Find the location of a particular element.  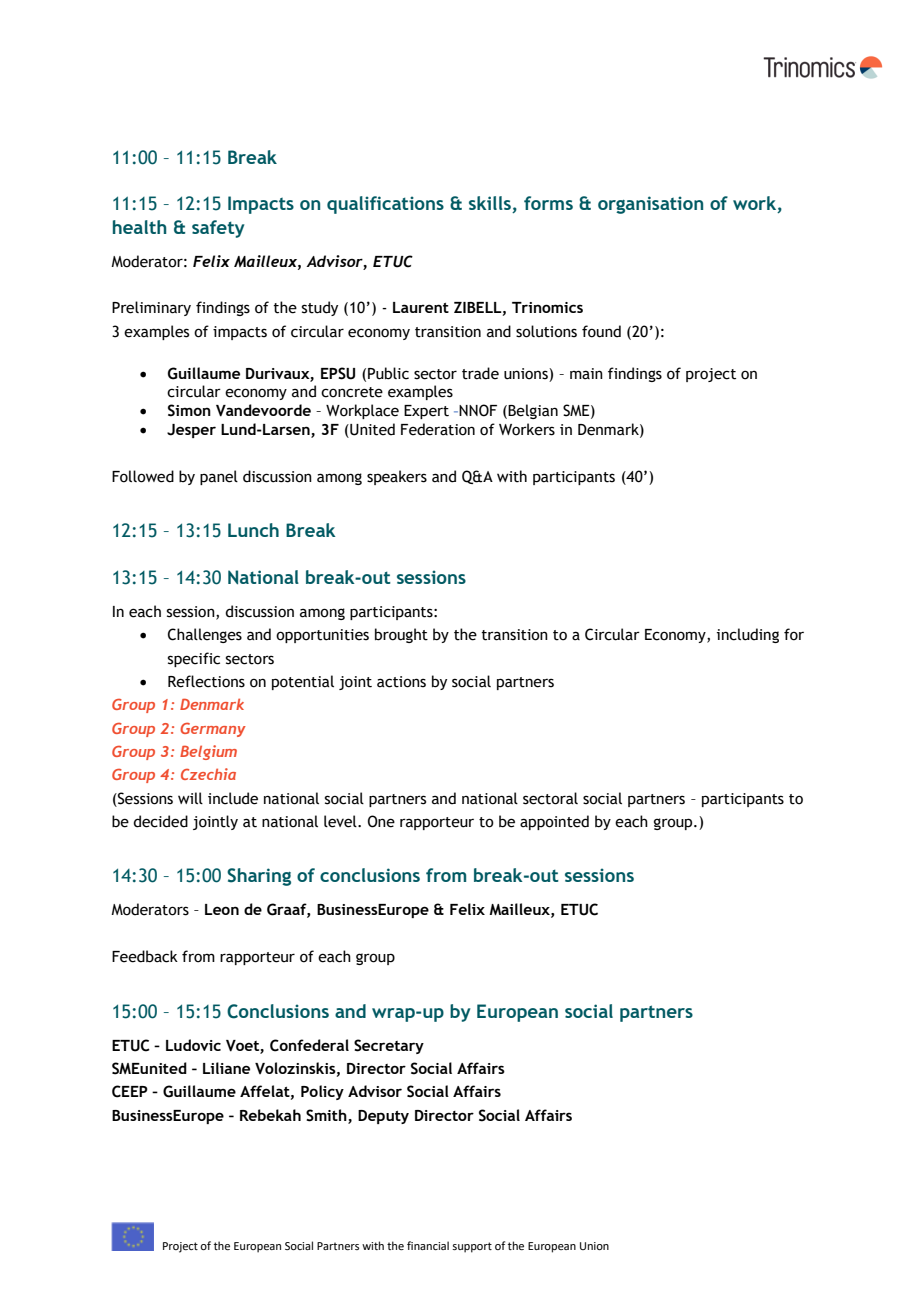

organisation is located at coordinates (650, 205).
